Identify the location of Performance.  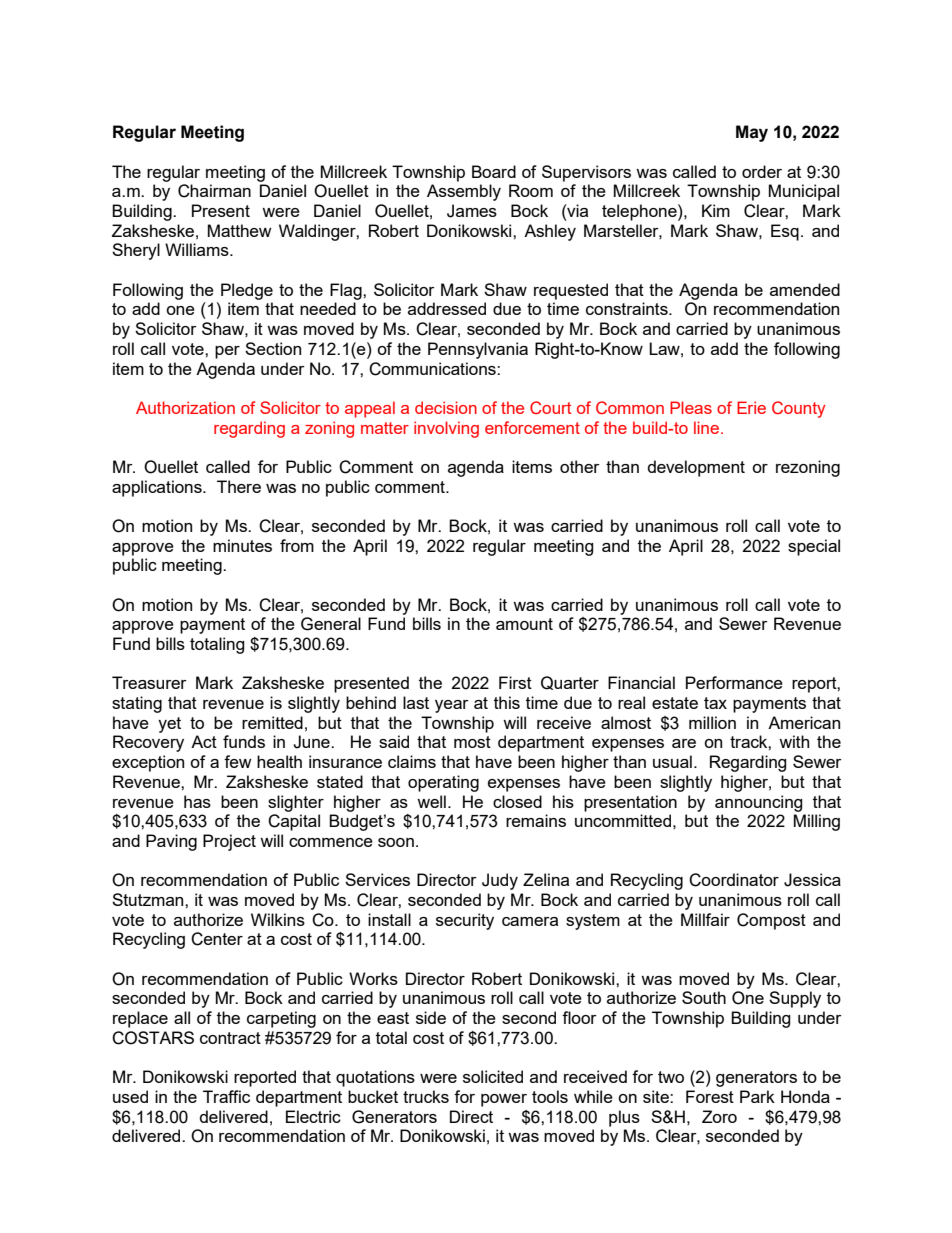
(734, 682).
